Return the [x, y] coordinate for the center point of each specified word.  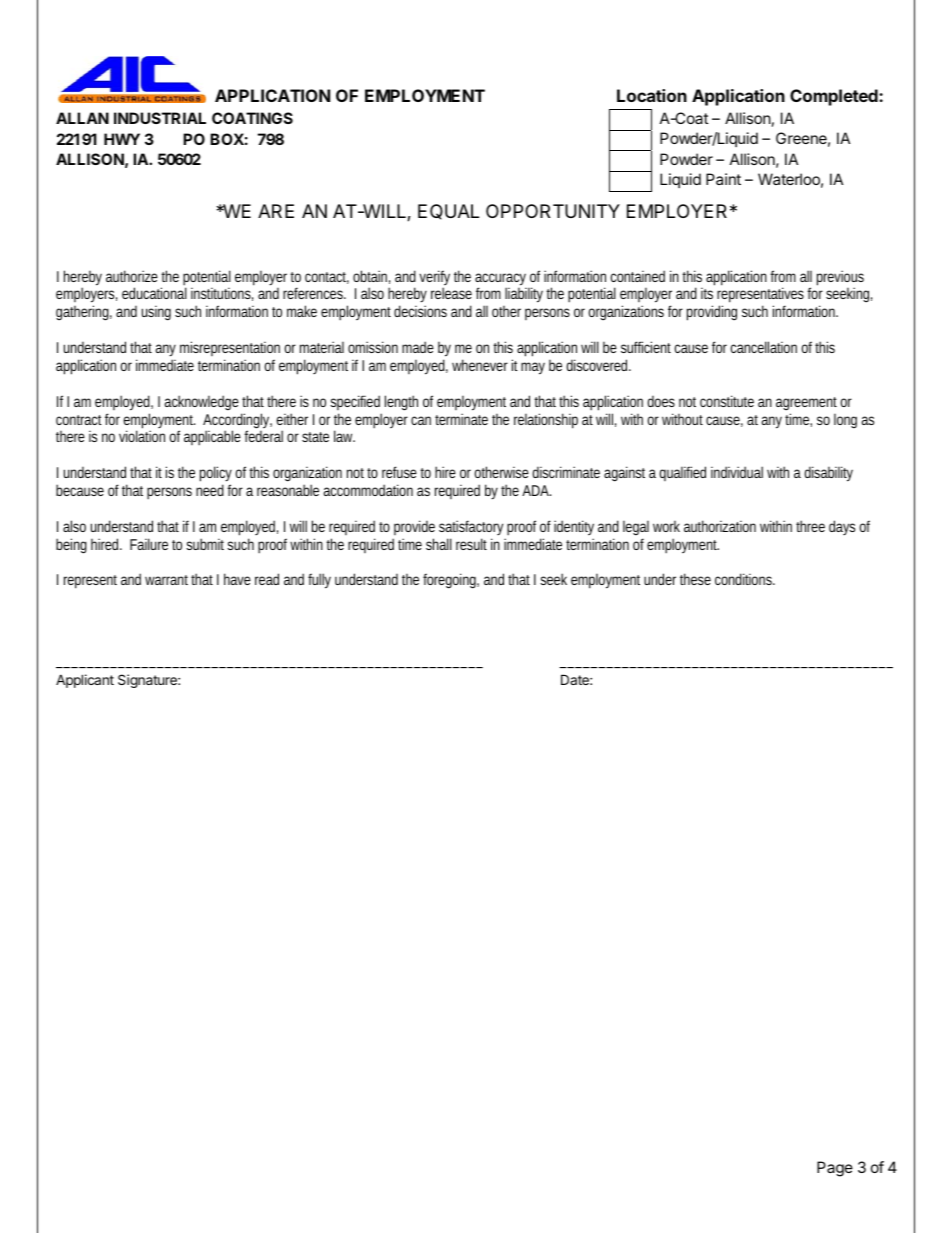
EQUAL [448, 212]
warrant [166, 580]
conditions [744, 579]
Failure [149, 544]
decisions [420, 311]
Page [835, 1169]
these [695, 579]
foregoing [450, 581]
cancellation [764, 347]
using [156, 313]
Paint [723, 179]
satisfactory [471, 527]
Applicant [85, 681]
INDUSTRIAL [160, 118]
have [237, 579]
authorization [720, 526]
